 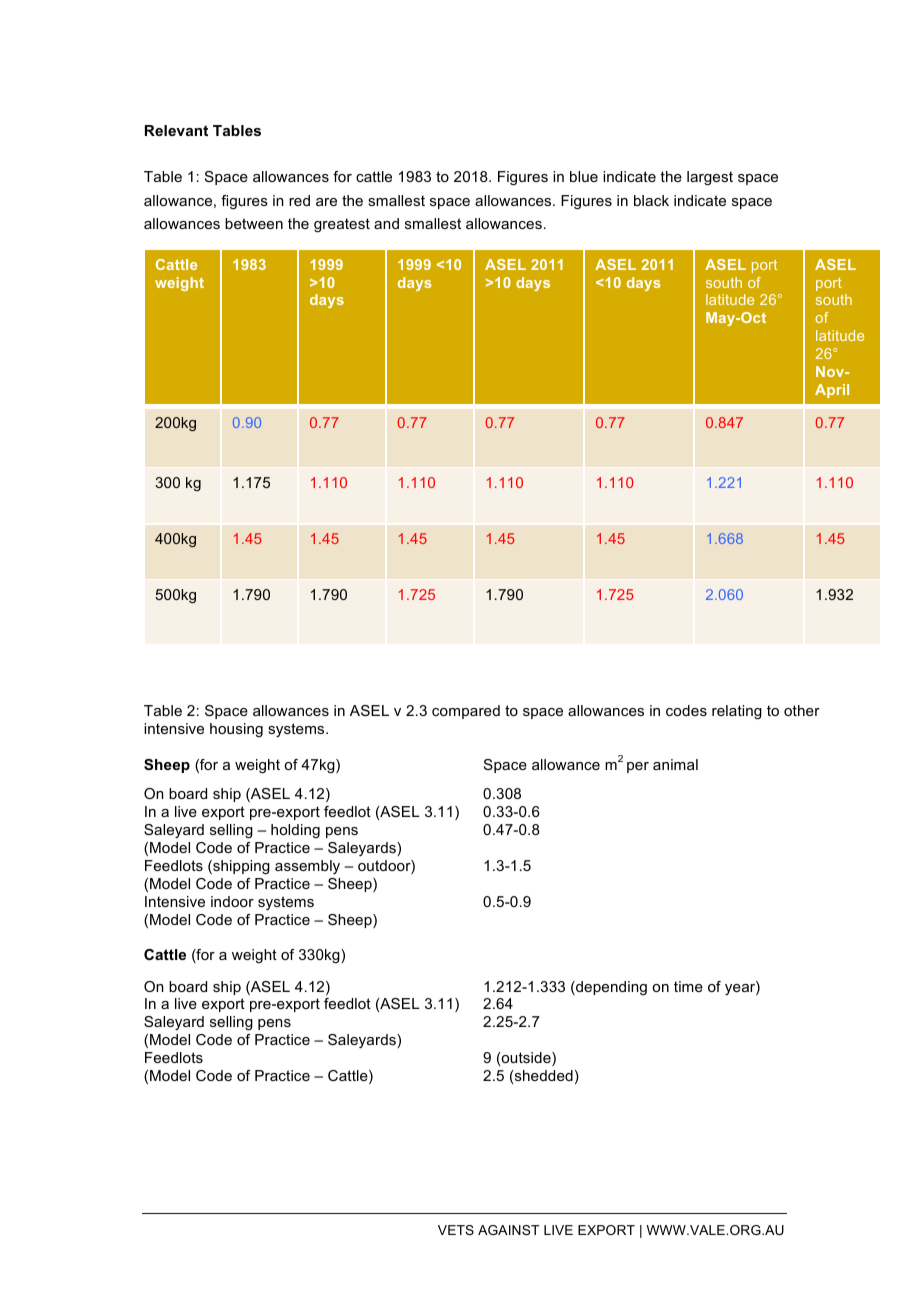 I want to click on between, so click(x=254, y=223).
